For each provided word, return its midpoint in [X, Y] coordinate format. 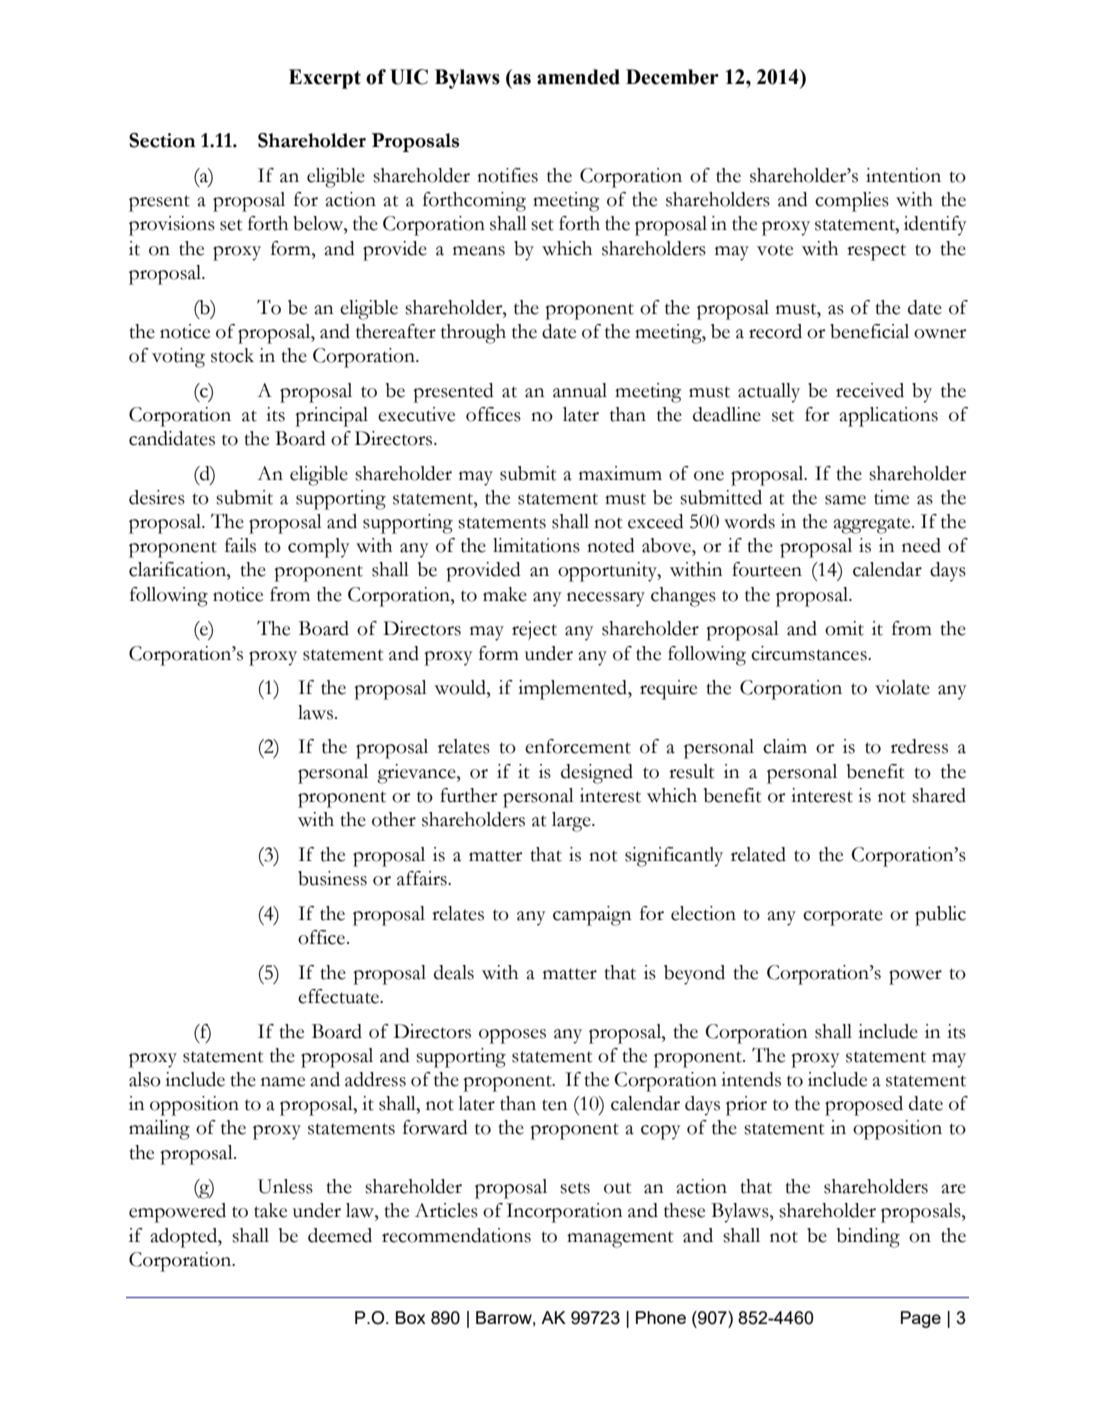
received [870, 390]
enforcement [578, 746]
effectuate [339, 996]
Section [162, 140]
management [620, 1239]
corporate [843, 917]
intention [903, 175]
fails [240, 545]
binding [868, 1238]
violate [902, 687]
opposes [512, 1036]
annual [580, 390]
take [270, 1210]
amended [578, 77]
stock [232, 355]
